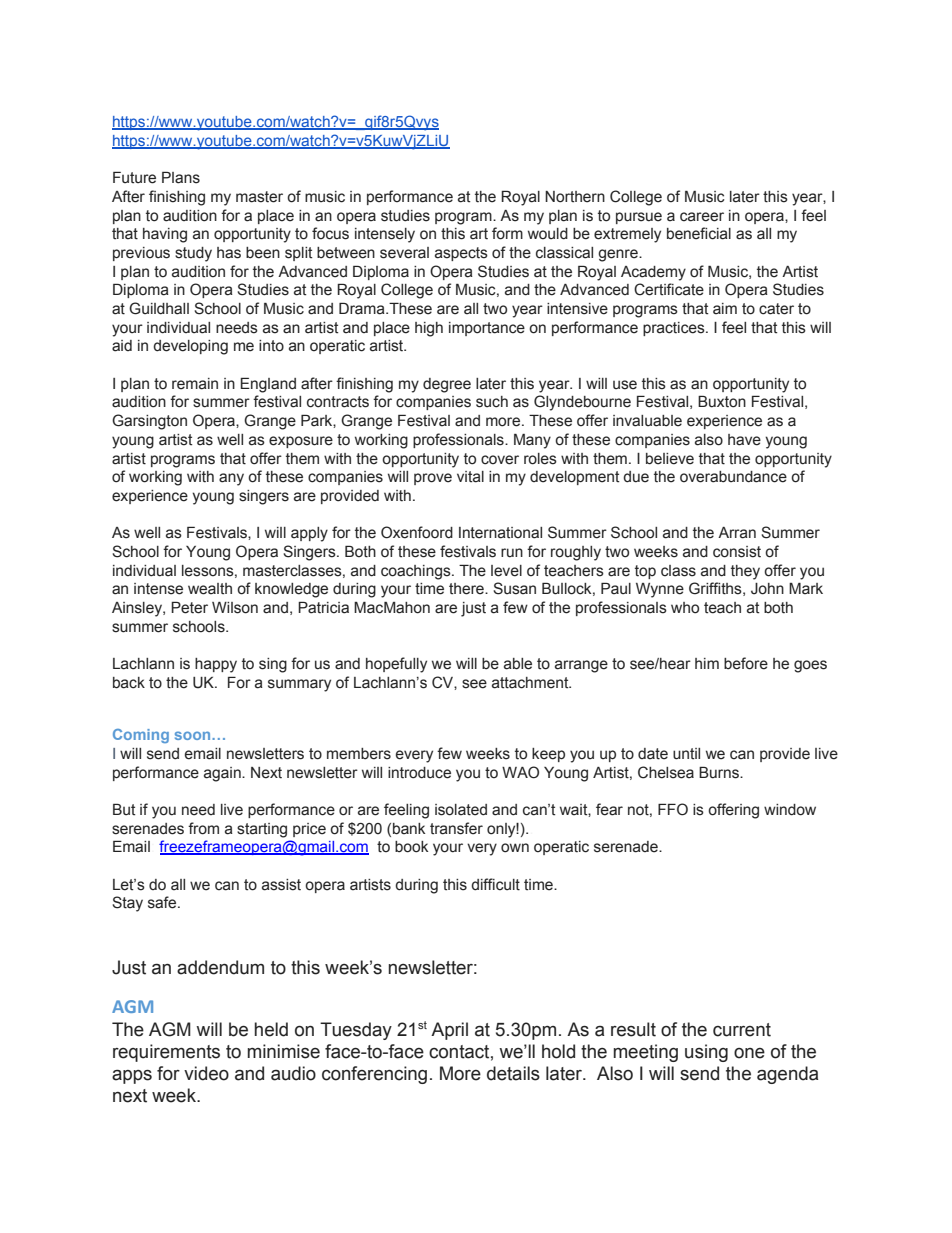 This screenshot has height=1233, width=952. Describe the element at coordinates (419, 773) in the screenshot. I see `introduce` at that location.
